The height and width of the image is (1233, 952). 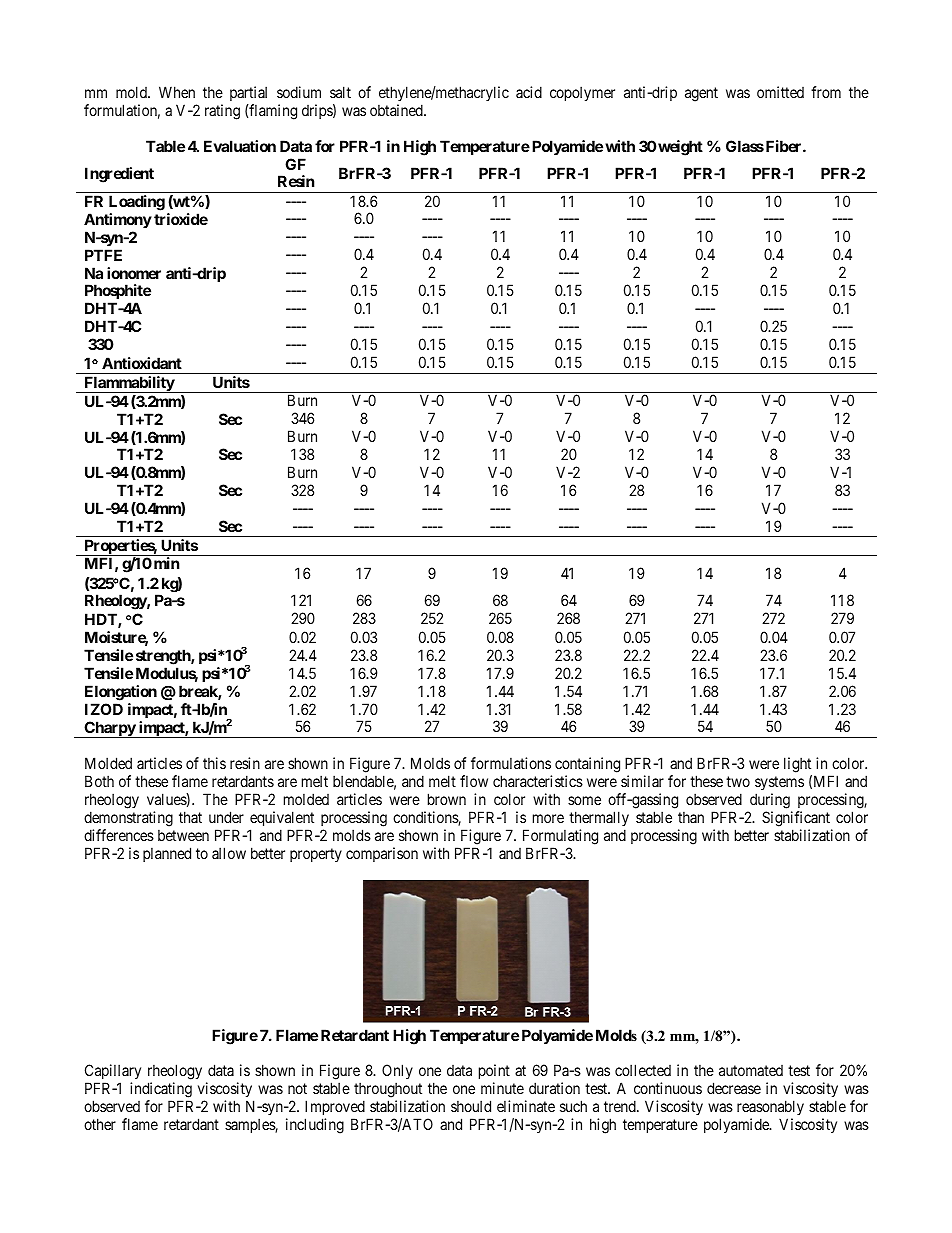 What do you see at coordinates (177, 92) in the image?
I see `When` at bounding box center [177, 92].
